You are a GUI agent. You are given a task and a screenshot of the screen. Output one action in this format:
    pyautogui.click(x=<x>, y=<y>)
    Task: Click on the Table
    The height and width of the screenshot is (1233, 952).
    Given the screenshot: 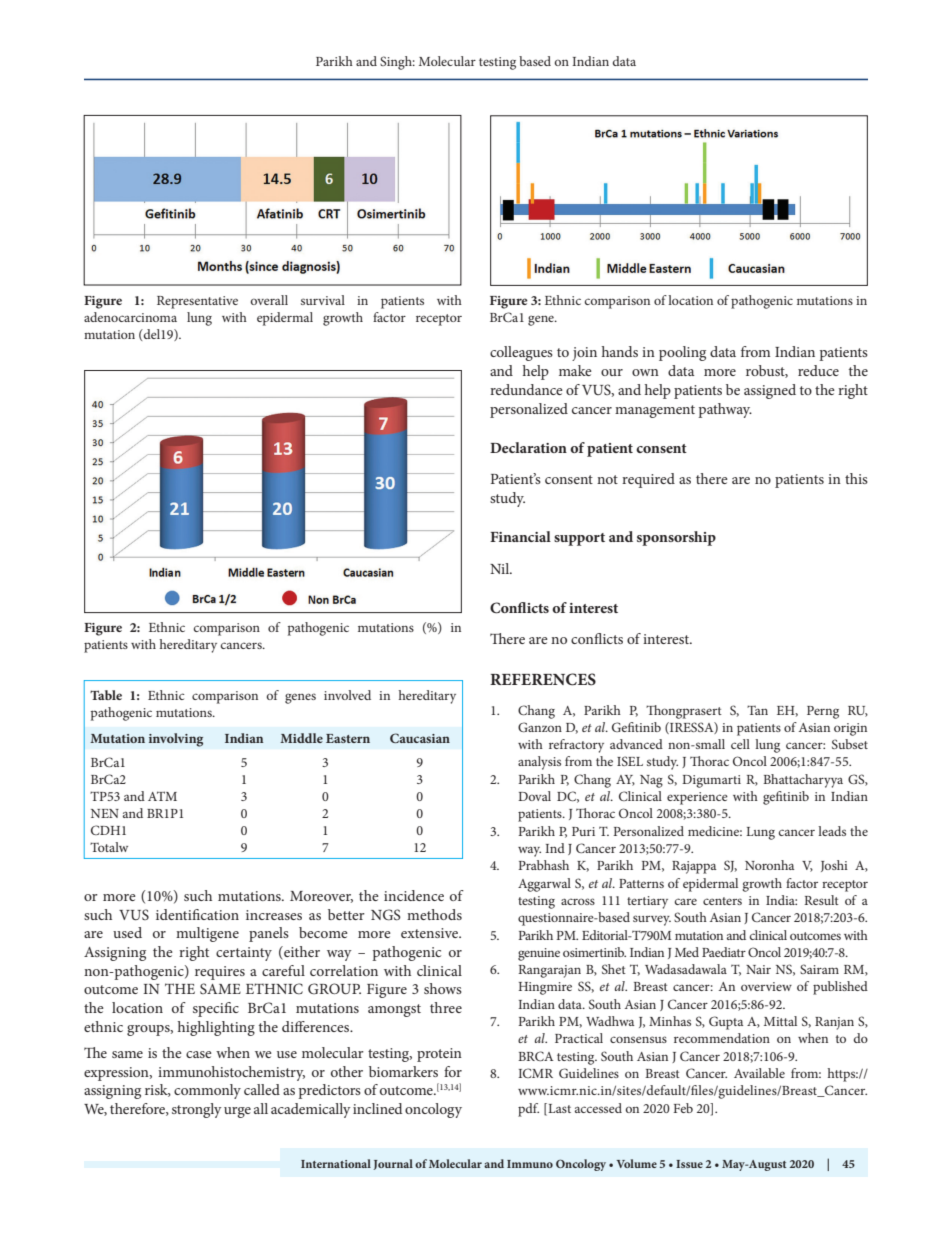 What is the action you would take?
    pyautogui.click(x=106, y=695)
